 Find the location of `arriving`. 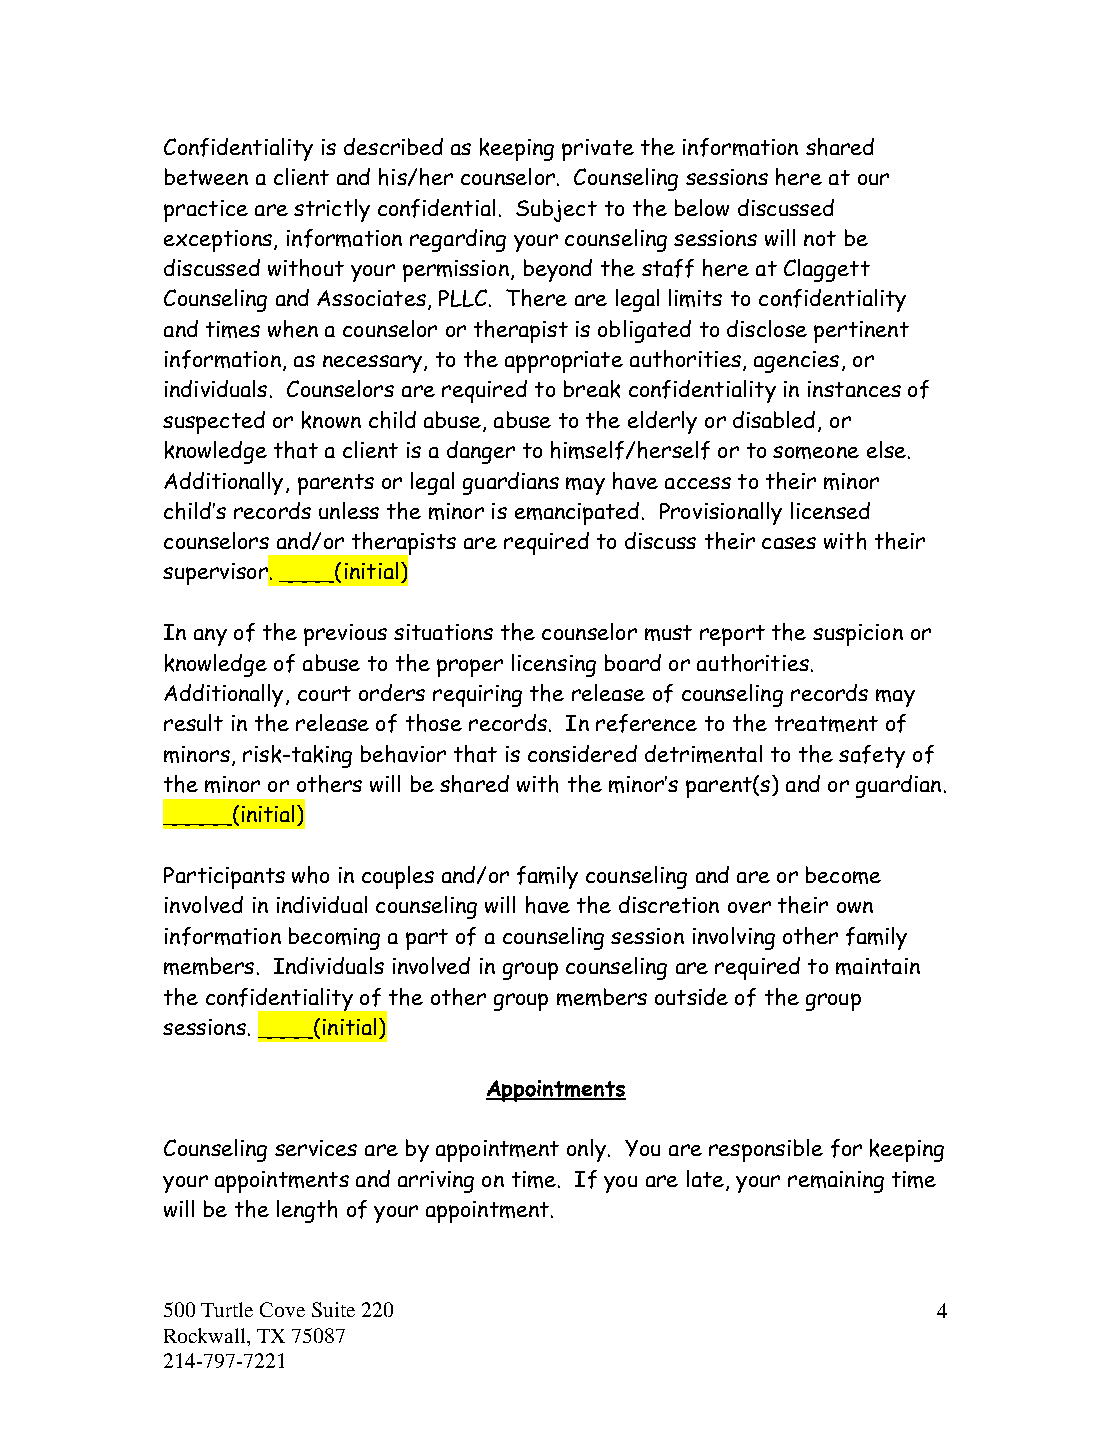

arriving is located at coordinates (436, 1182).
